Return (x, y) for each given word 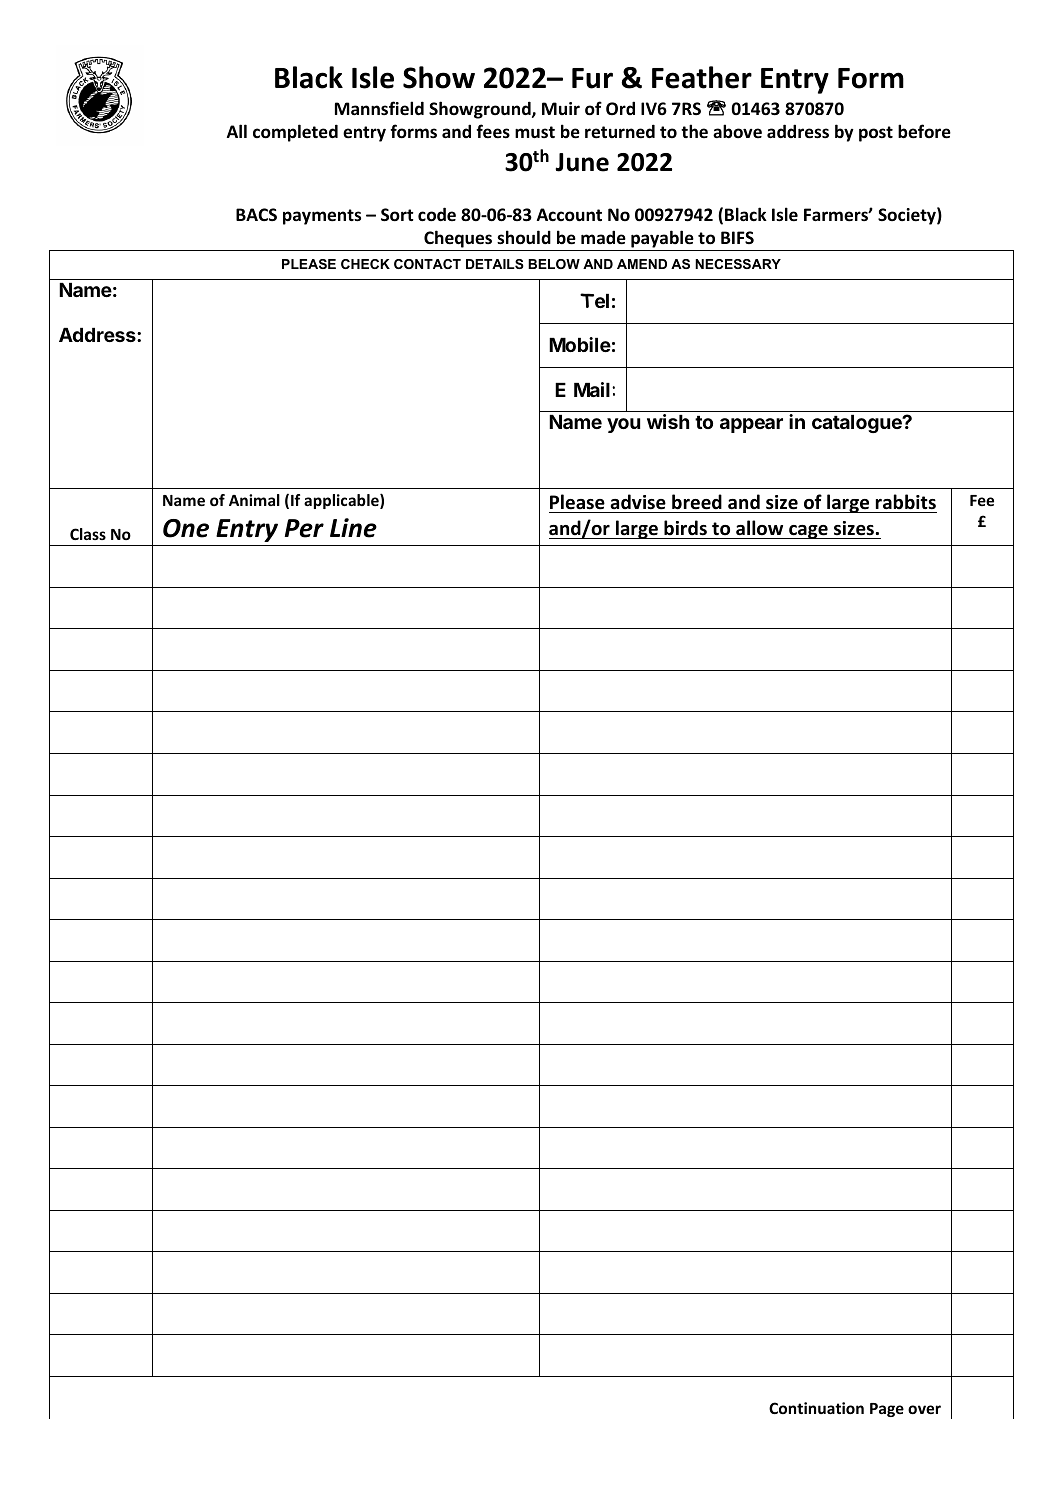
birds (685, 528)
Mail (592, 389)
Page (887, 1410)
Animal (254, 500)
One (186, 528)
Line (353, 528)
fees (493, 131)
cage (808, 532)
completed (295, 133)
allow (759, 528)
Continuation (816, 1408)
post (876, 134)
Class (88, 534)
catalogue (858, 424)
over (924, 1409)
